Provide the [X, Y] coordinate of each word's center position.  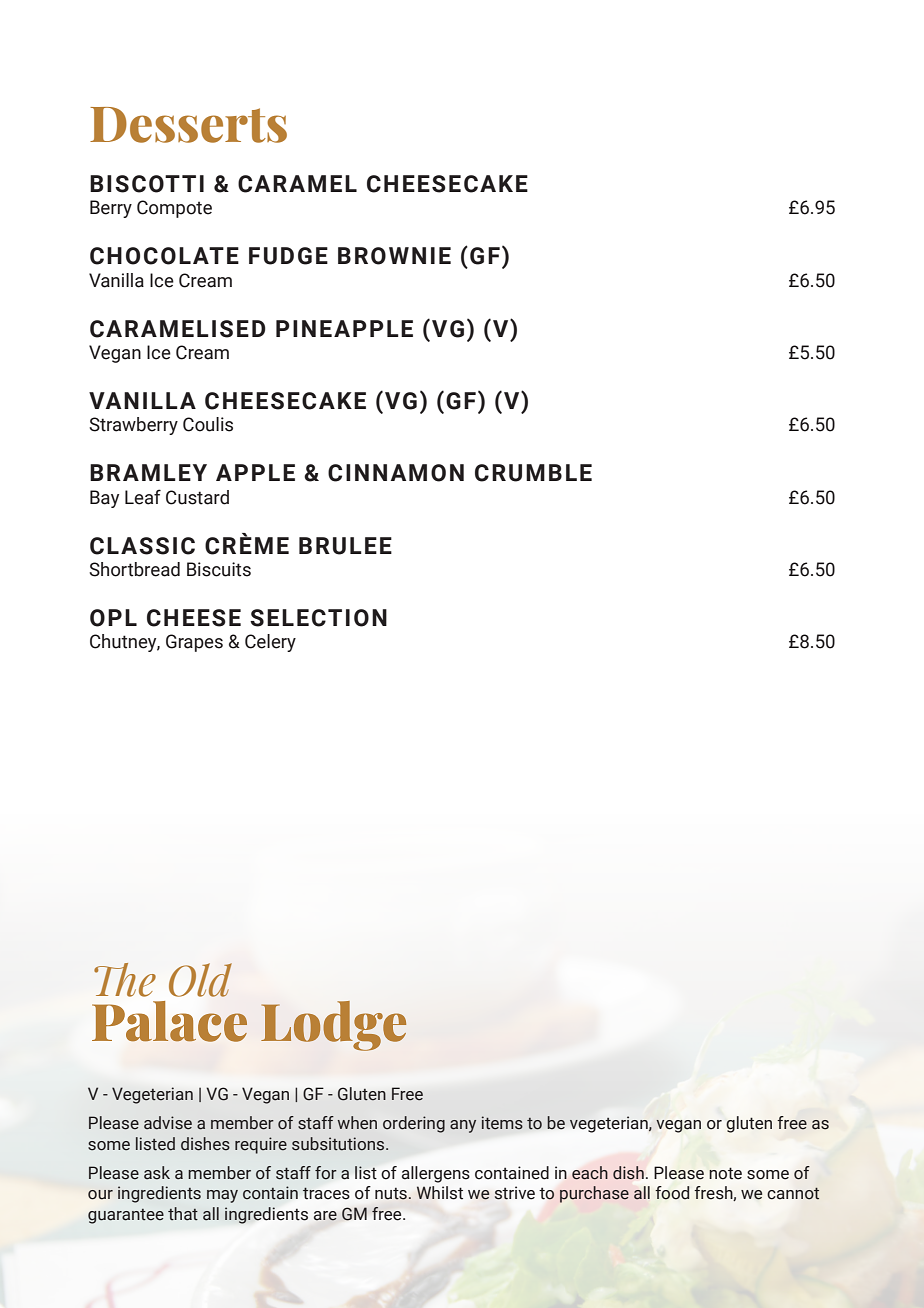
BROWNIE [394, 256]
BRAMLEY [148, 472]
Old [200, 980]
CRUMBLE [533, 473]
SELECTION [318, 618]
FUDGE [288, 256]
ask [157, 1173]
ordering [414, 1124]
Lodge [333, 1026]
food [672, 1193]
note [725, 1173]
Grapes [194, 643]
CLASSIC [142, 546]
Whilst [440, 1193]
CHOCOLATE [164, 256]
